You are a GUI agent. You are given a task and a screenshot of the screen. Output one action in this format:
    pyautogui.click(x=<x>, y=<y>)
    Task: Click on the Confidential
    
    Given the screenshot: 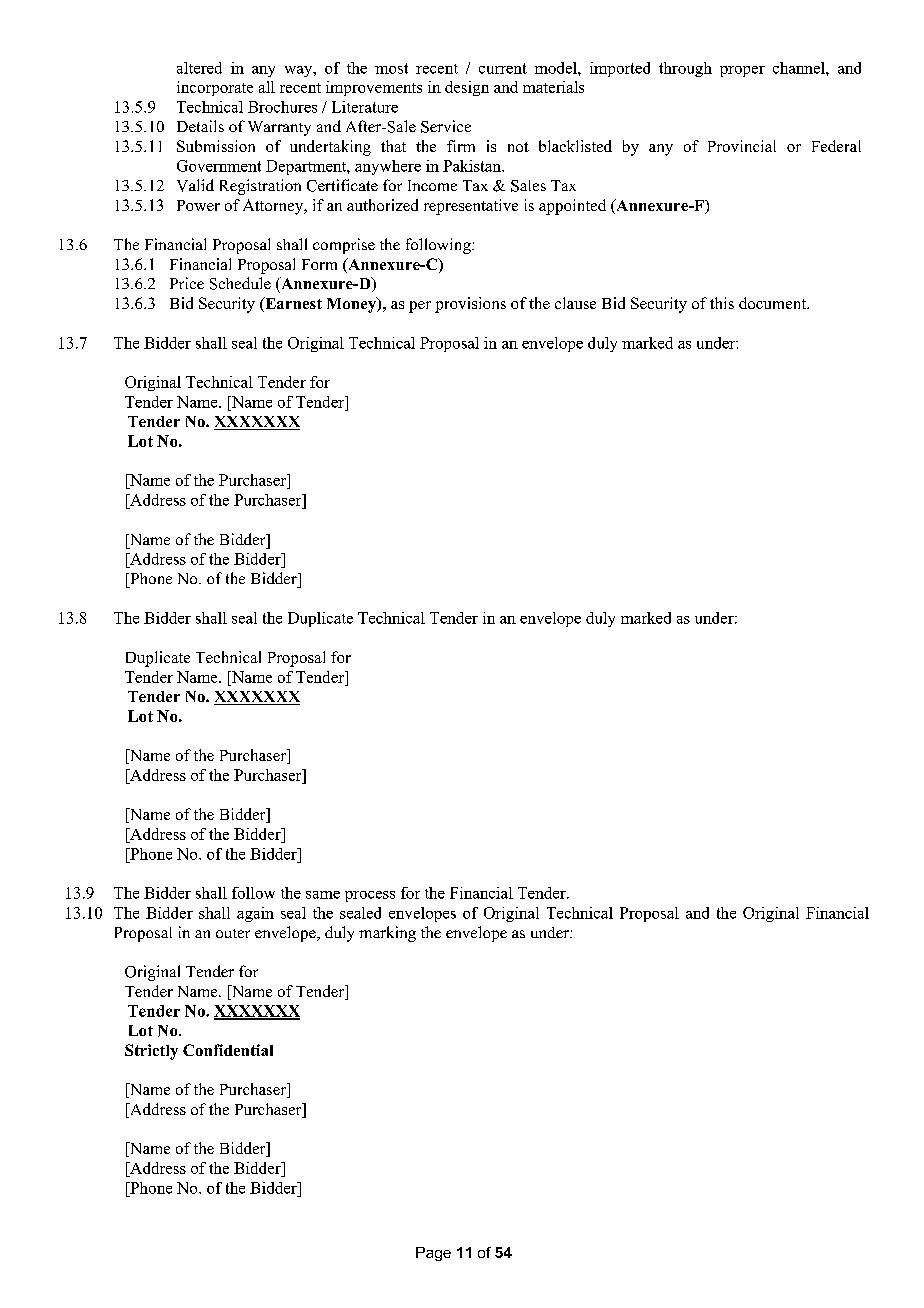 What is the action you would take?
    pyautogui.click(x=228, y=1050)
